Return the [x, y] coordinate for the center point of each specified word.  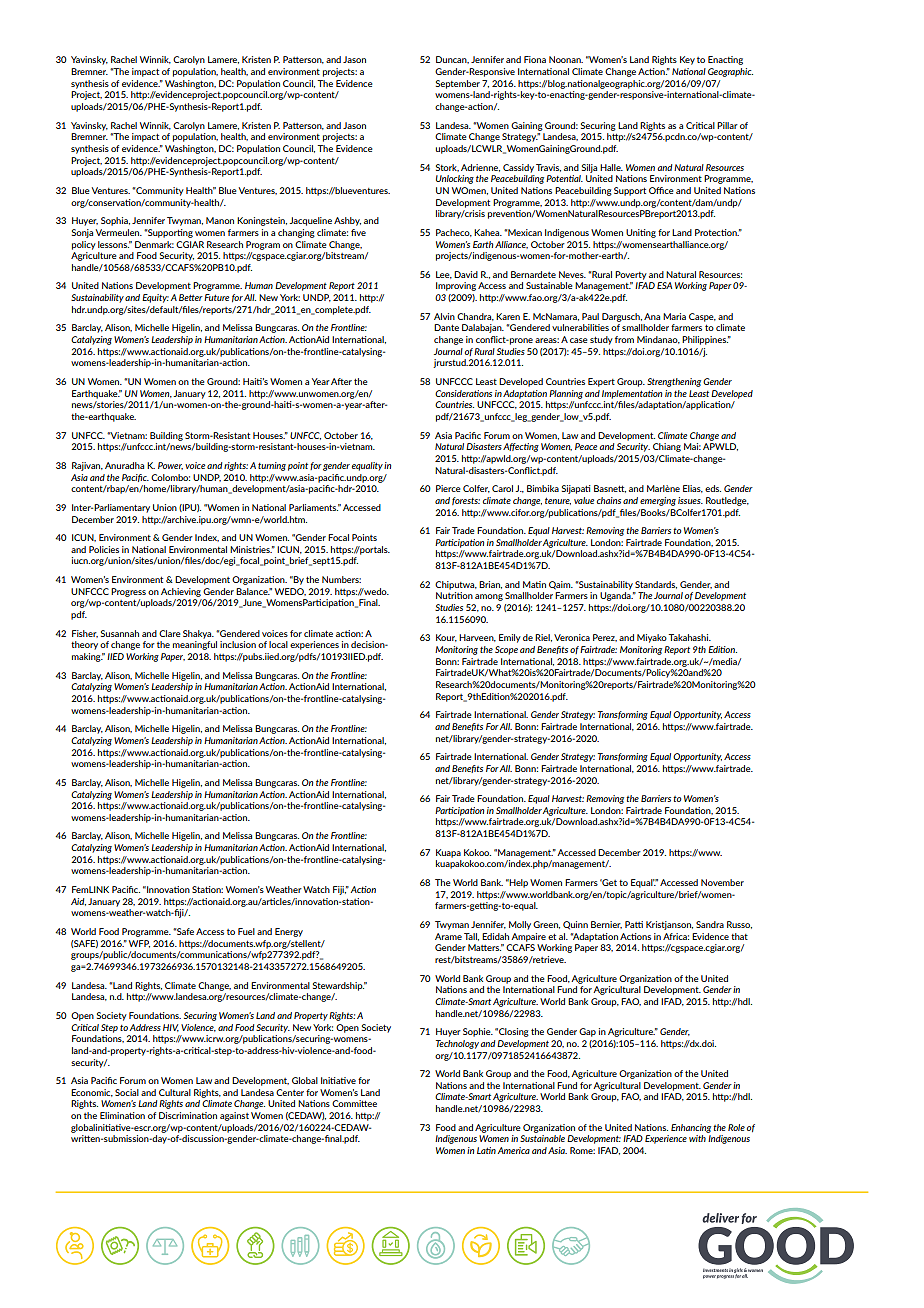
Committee [354, 1103]
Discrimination [188, 1115]
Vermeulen [119, 232]
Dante [446, 327]
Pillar [727, 125]
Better [191, 297]
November [722, 882]
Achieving [181, 592]
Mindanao [658, 340]
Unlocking [455, 179]
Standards [656, 585]
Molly [520, 925]
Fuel [246, 931]
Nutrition [454, 595]
